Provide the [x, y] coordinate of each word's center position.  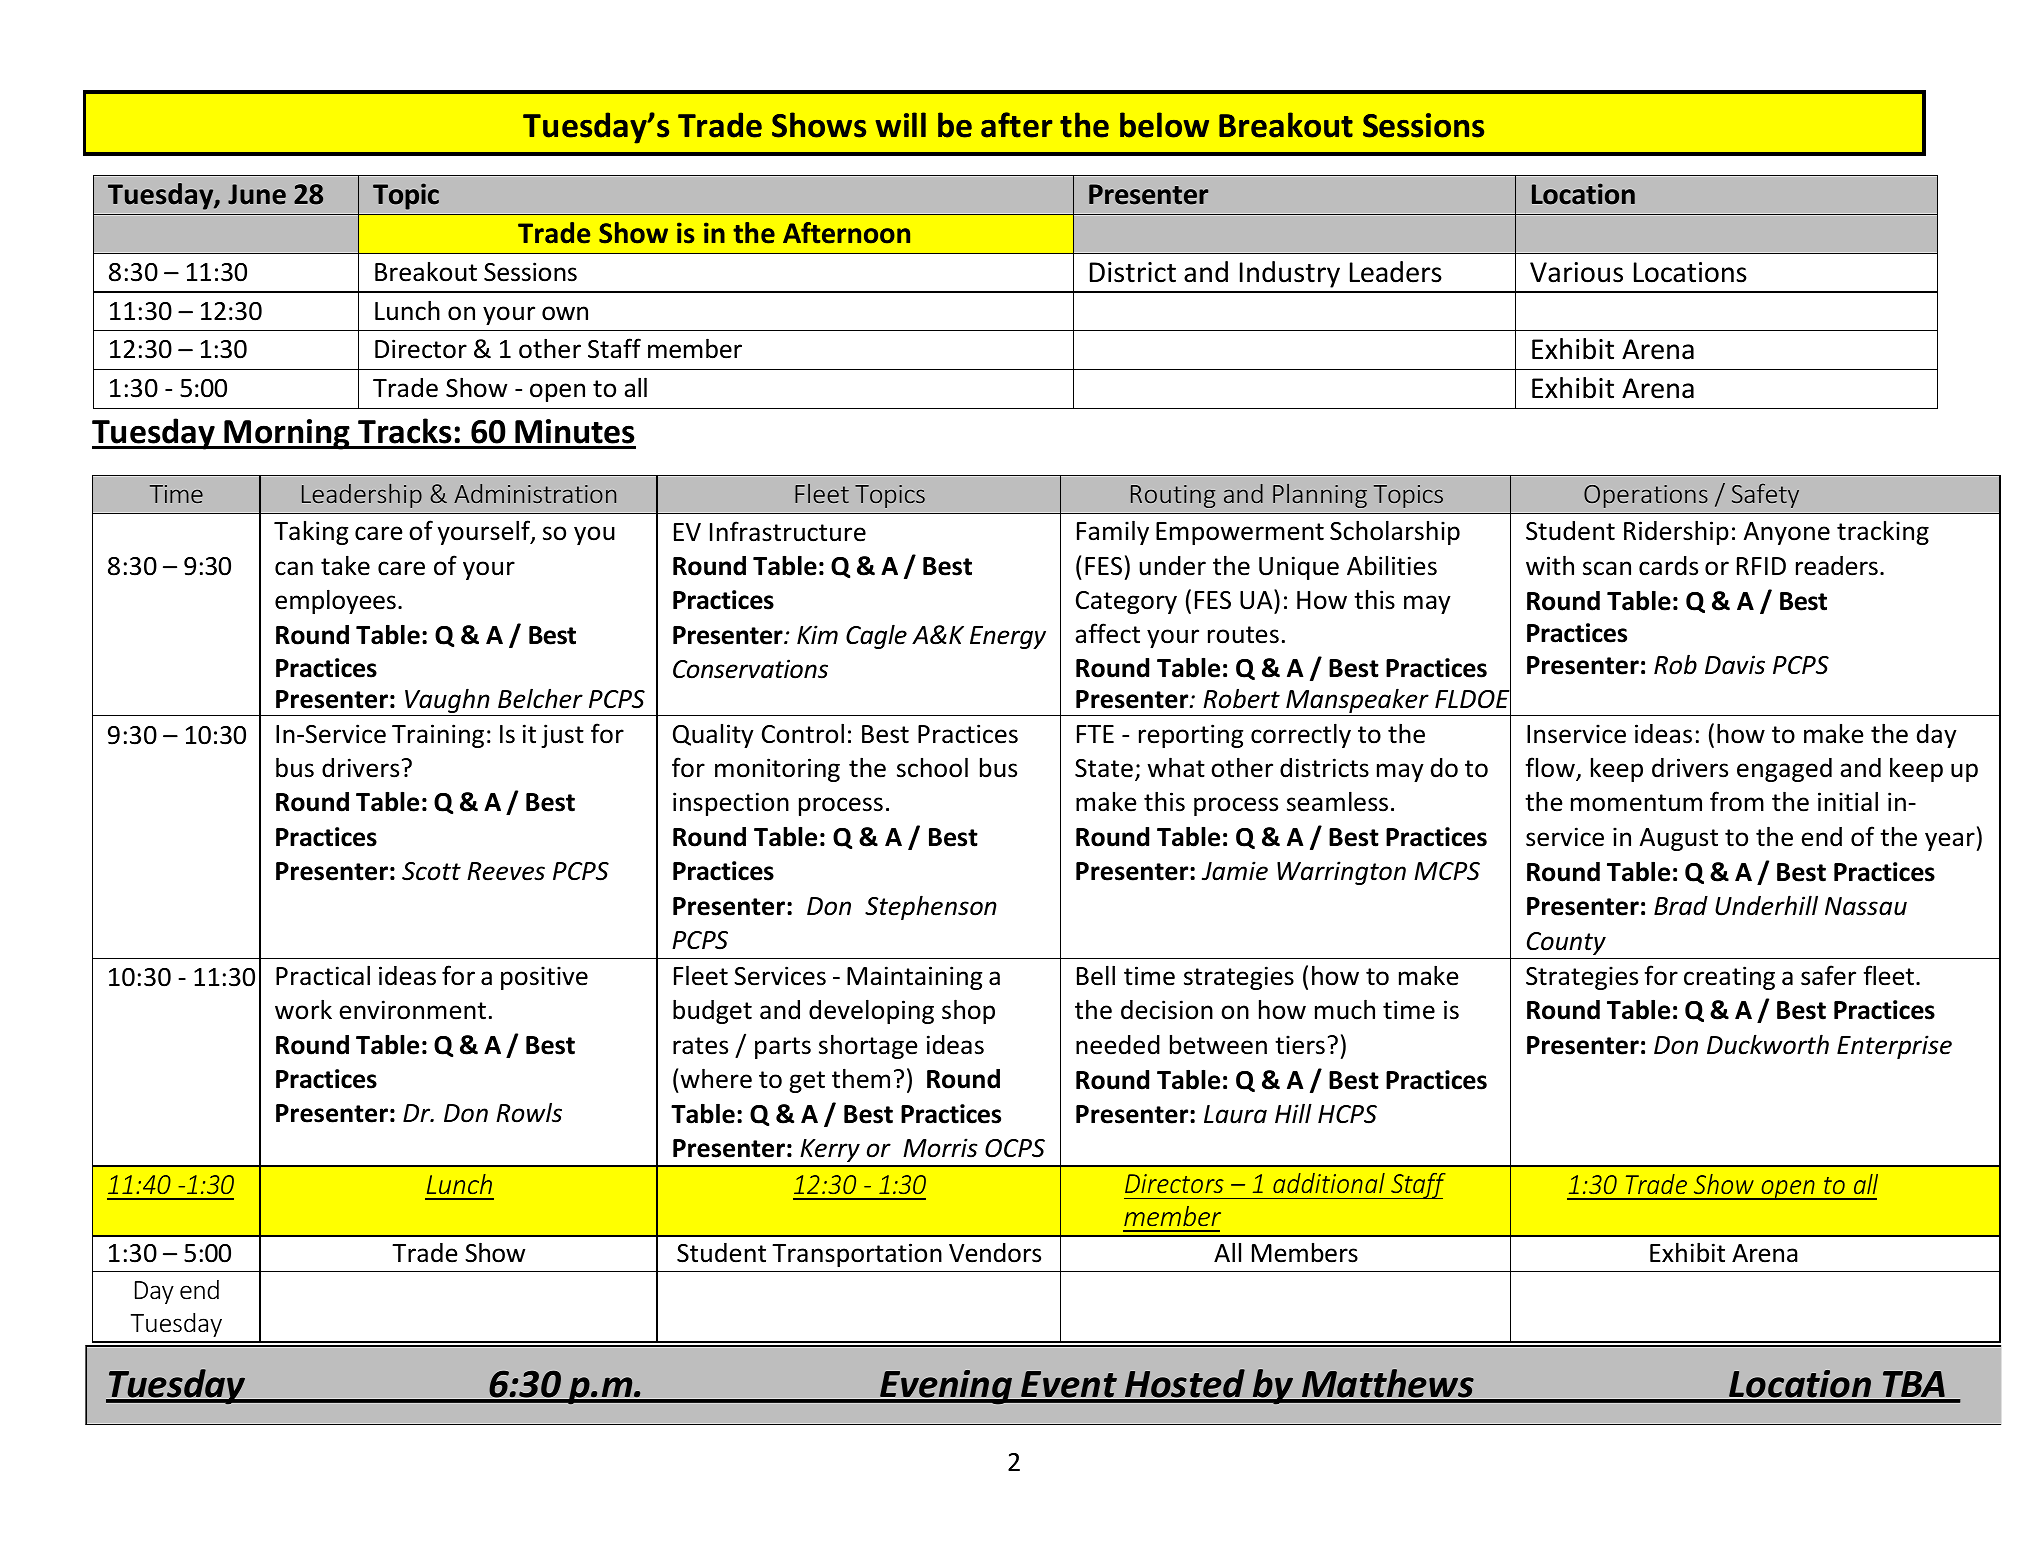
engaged [1784, 770]
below [1164, 125]
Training [438, 736]
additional [1329, 1183]
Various [1576, 272]
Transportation [857, 1255]
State [1104, 768]
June [257, 194]
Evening [946, 1387]
